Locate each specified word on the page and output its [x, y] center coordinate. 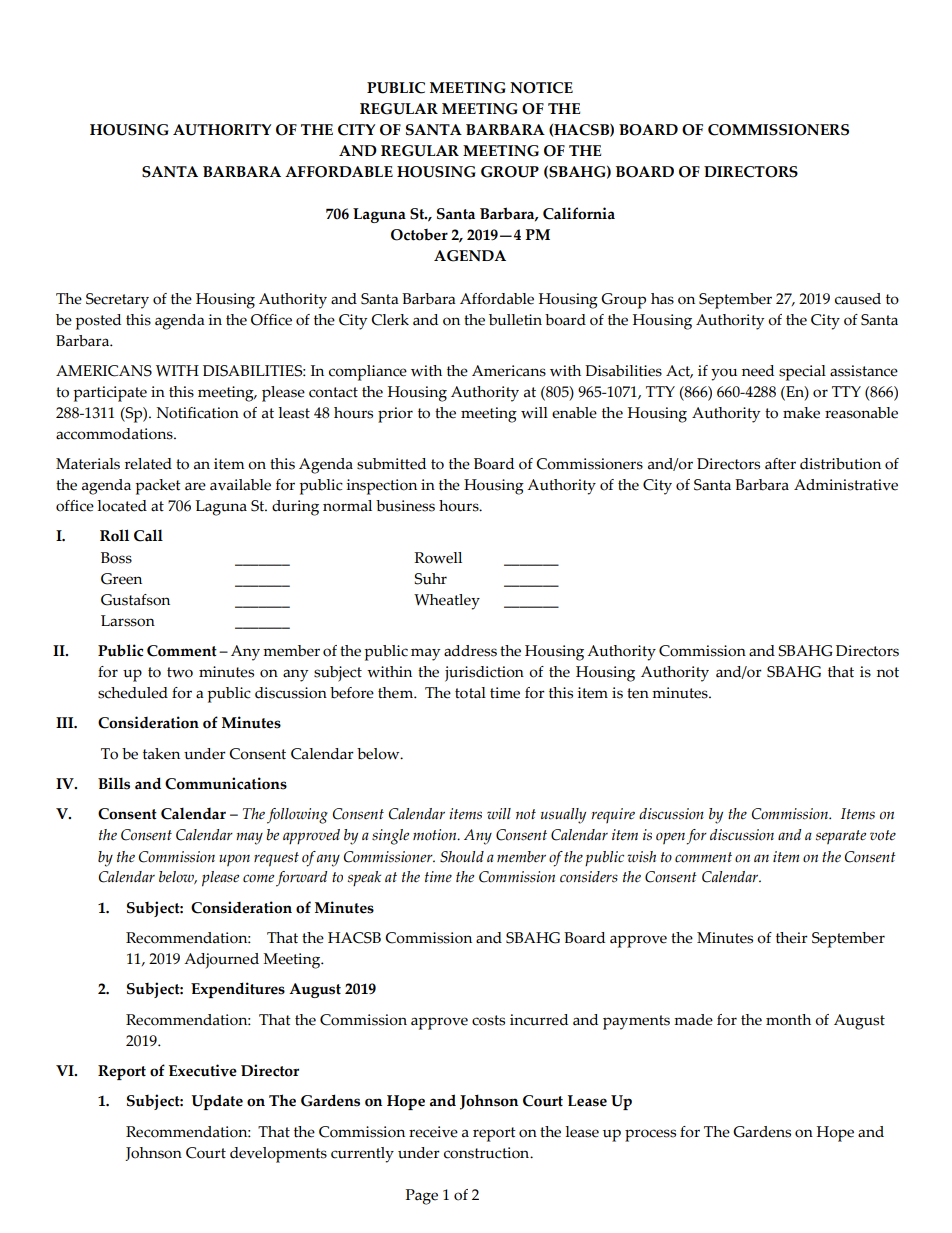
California [579, 213]
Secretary [117, 301]
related [148, 464]
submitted [391, 464]
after [780, 464]
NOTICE [541, 88]
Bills [114, 783]
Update [217, 1102]
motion [436, 835]
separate [841, 837]
